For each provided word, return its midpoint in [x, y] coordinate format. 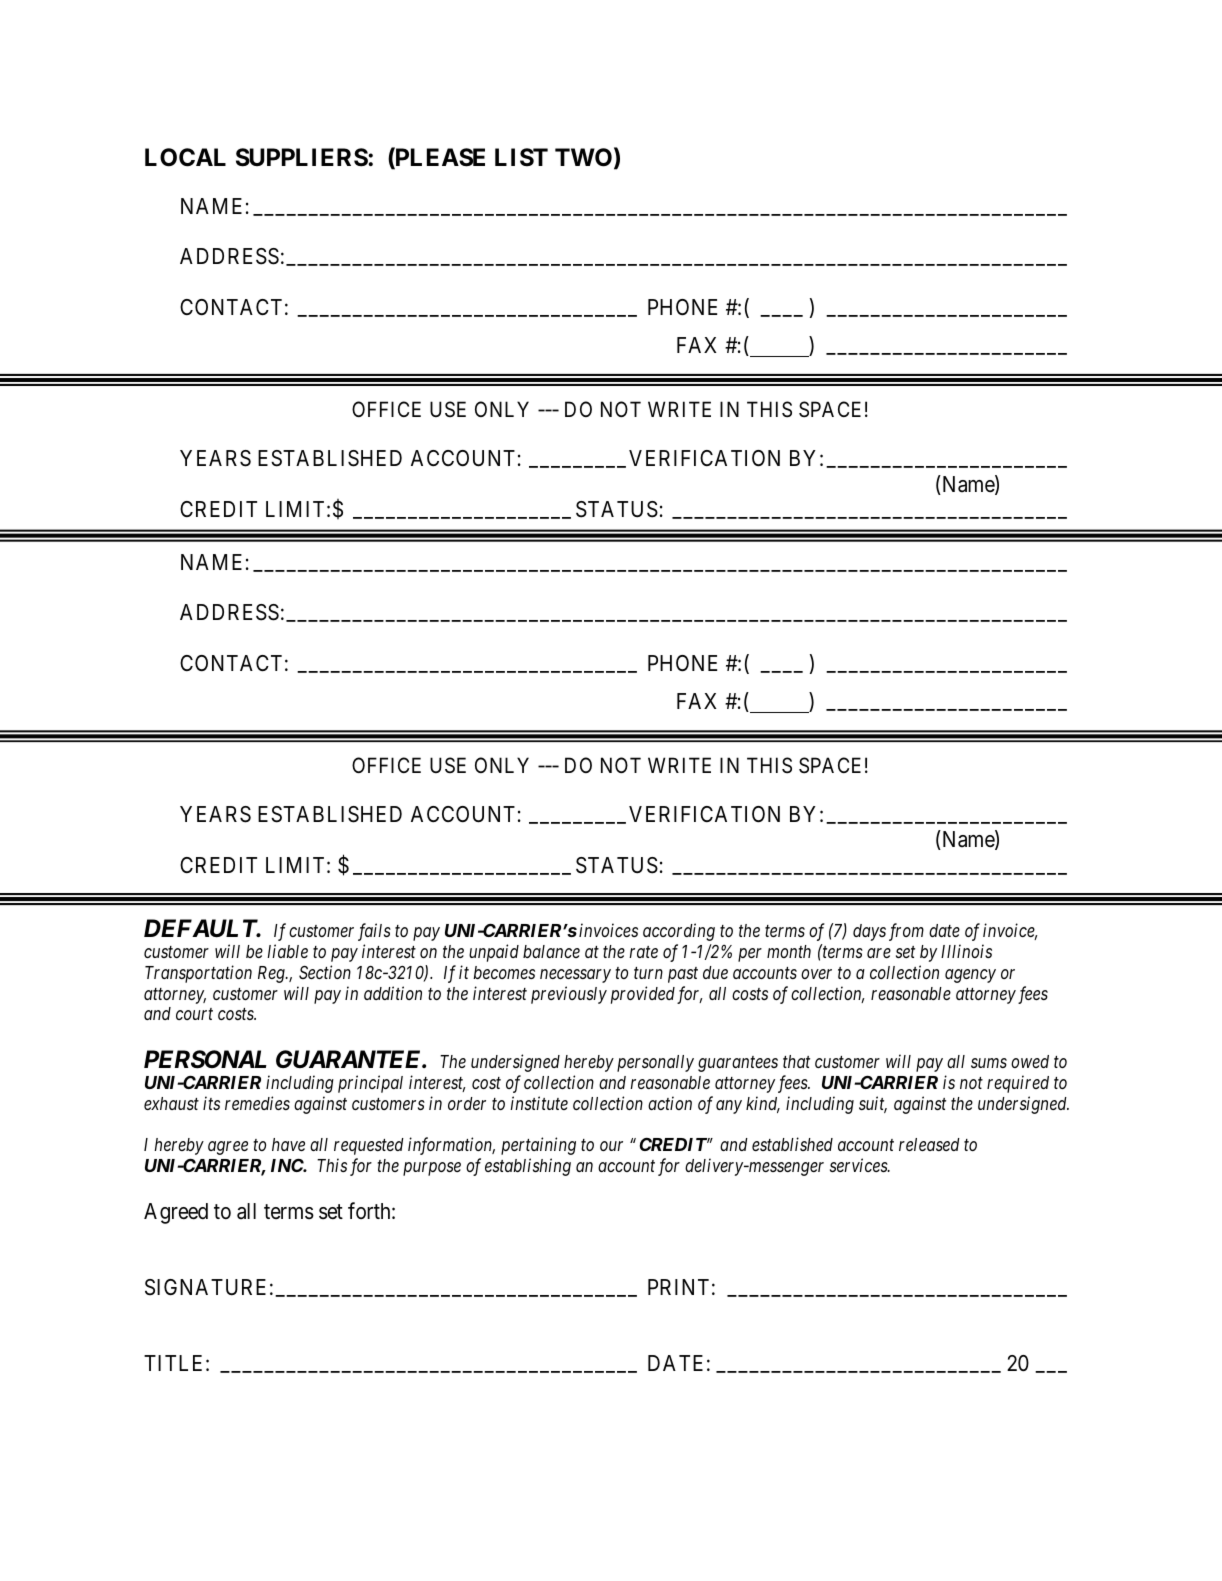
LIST [521, 157]
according [679, 932]
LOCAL [185, 157]
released [929, 1144]
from [906, 932]
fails [374, 932]
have [288, 1144]
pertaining [538, 1146]
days [869, 932]
